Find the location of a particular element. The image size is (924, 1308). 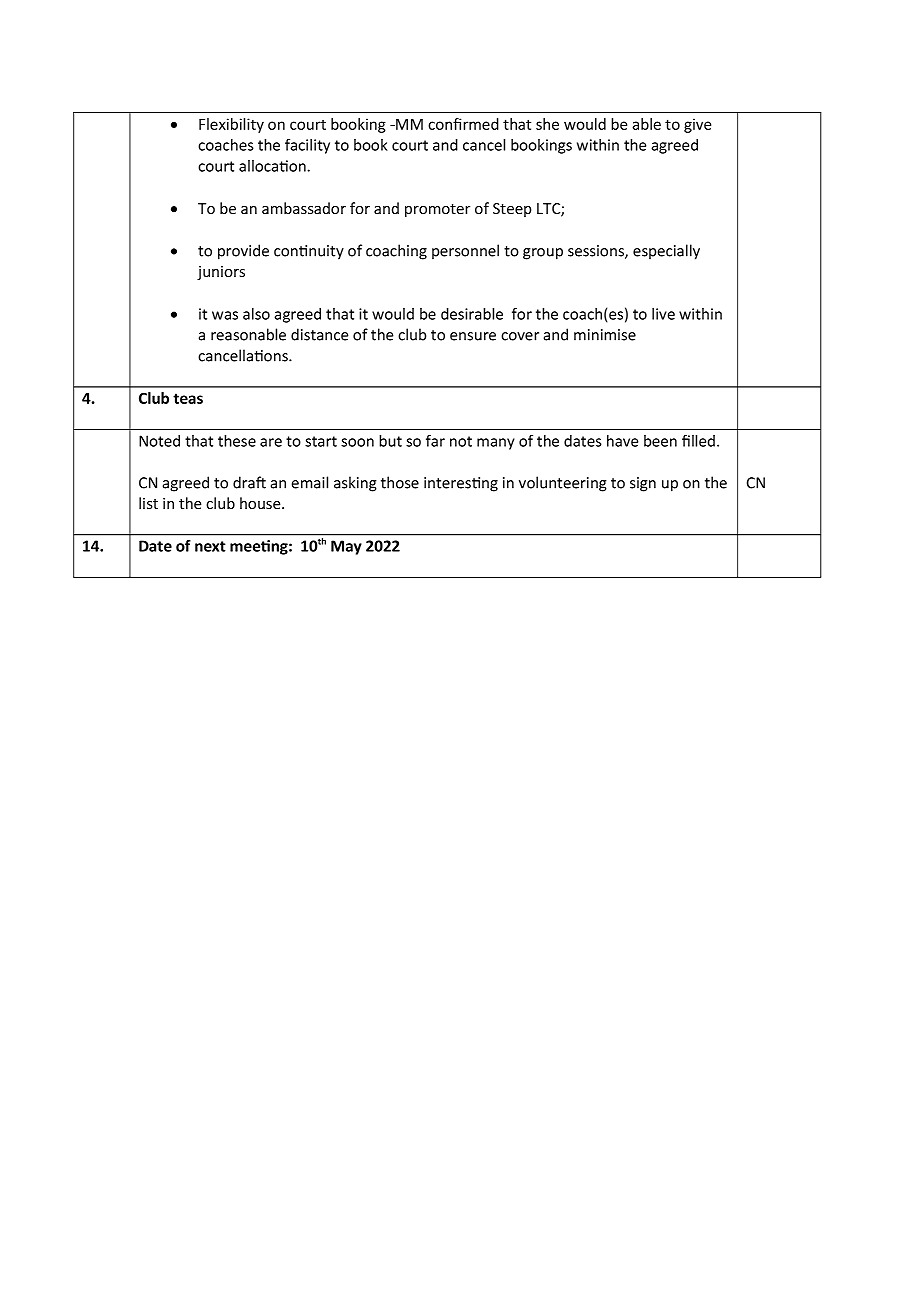

Flexibility is located at coordinates (231, 125).
